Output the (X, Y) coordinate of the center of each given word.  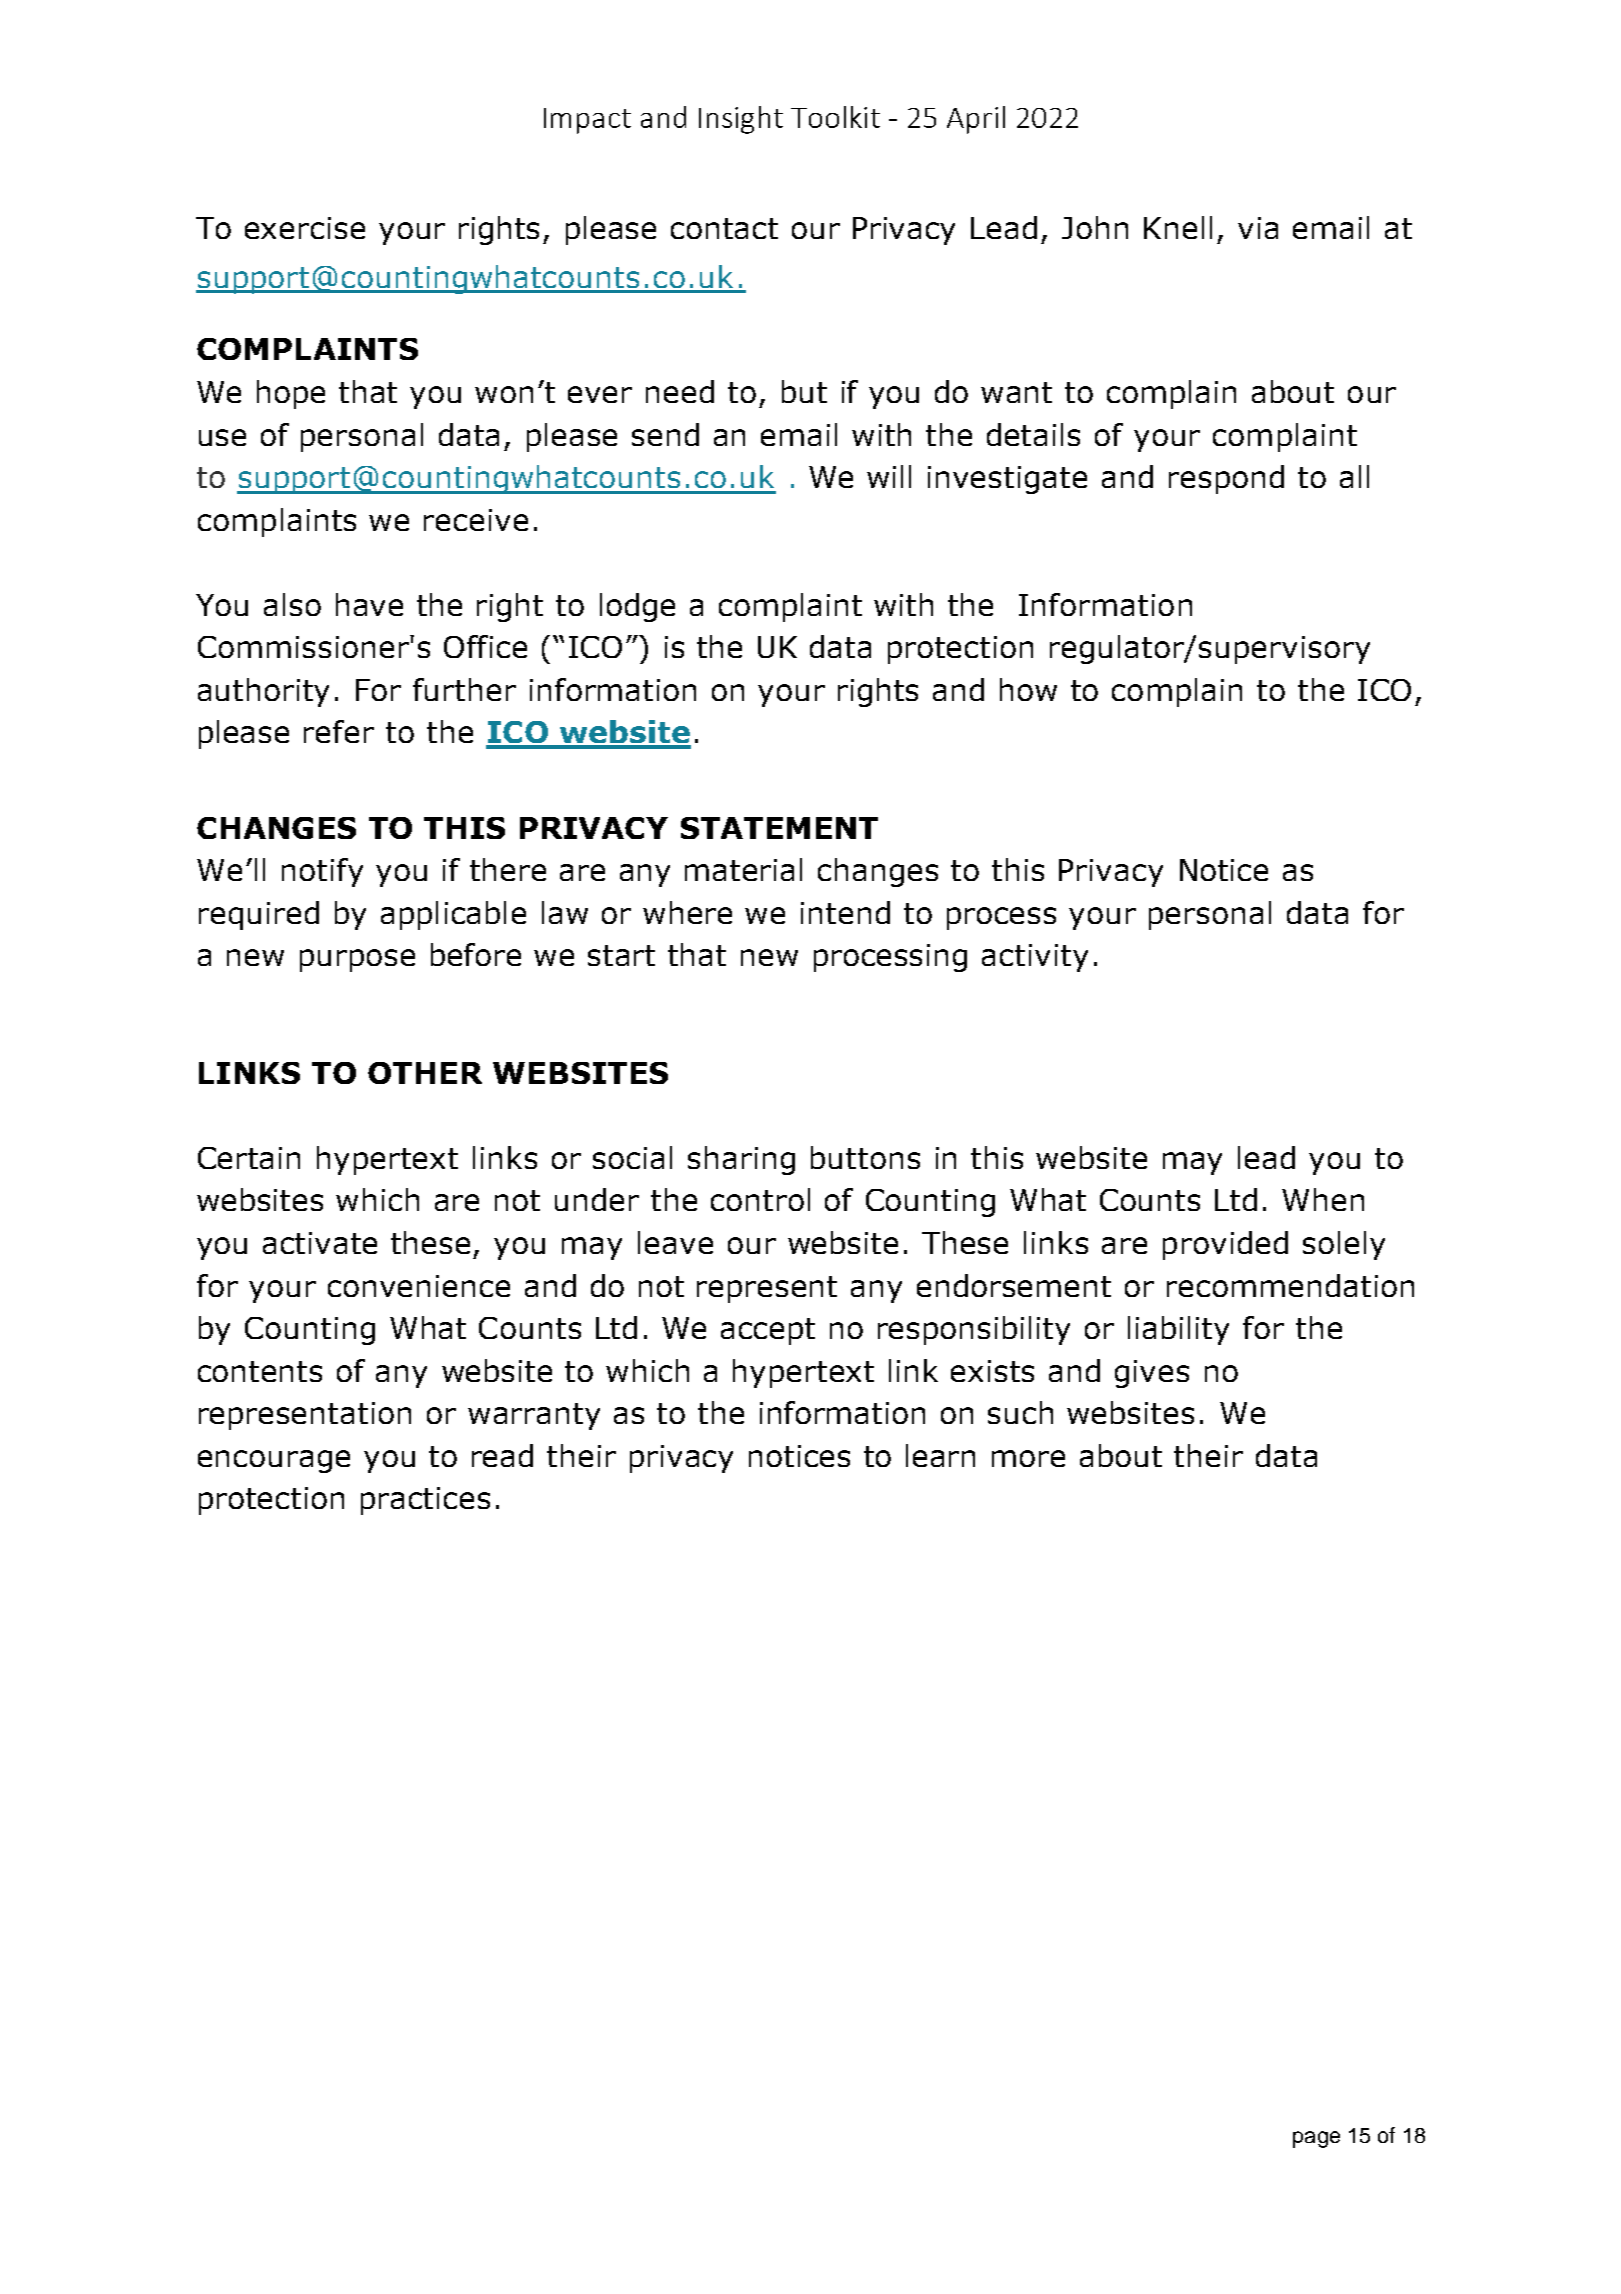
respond (1226, 479)
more (1028, 1458)
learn (940, 1455)
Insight (741, 120)
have (369, 604)
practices (425, 1501)
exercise (305, 228)
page (1316, 2139)
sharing (741, 1160)
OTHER (425, 1073)
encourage (274, 1461)
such (1020, 1412)
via (1258, 228)
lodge (637, 607)
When (1323, 1199)
